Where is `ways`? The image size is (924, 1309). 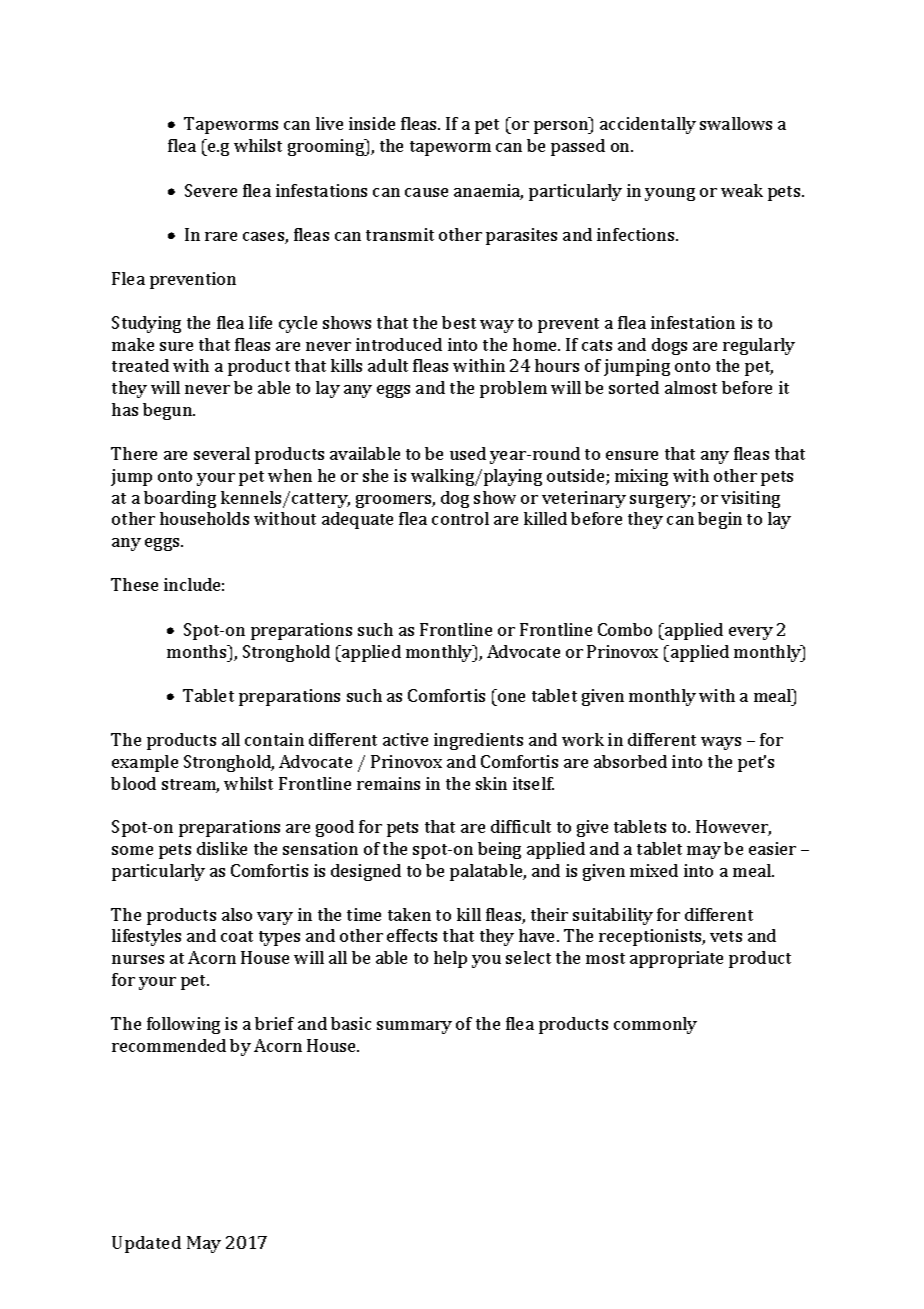 ways is located at coordinates (721, 743).
